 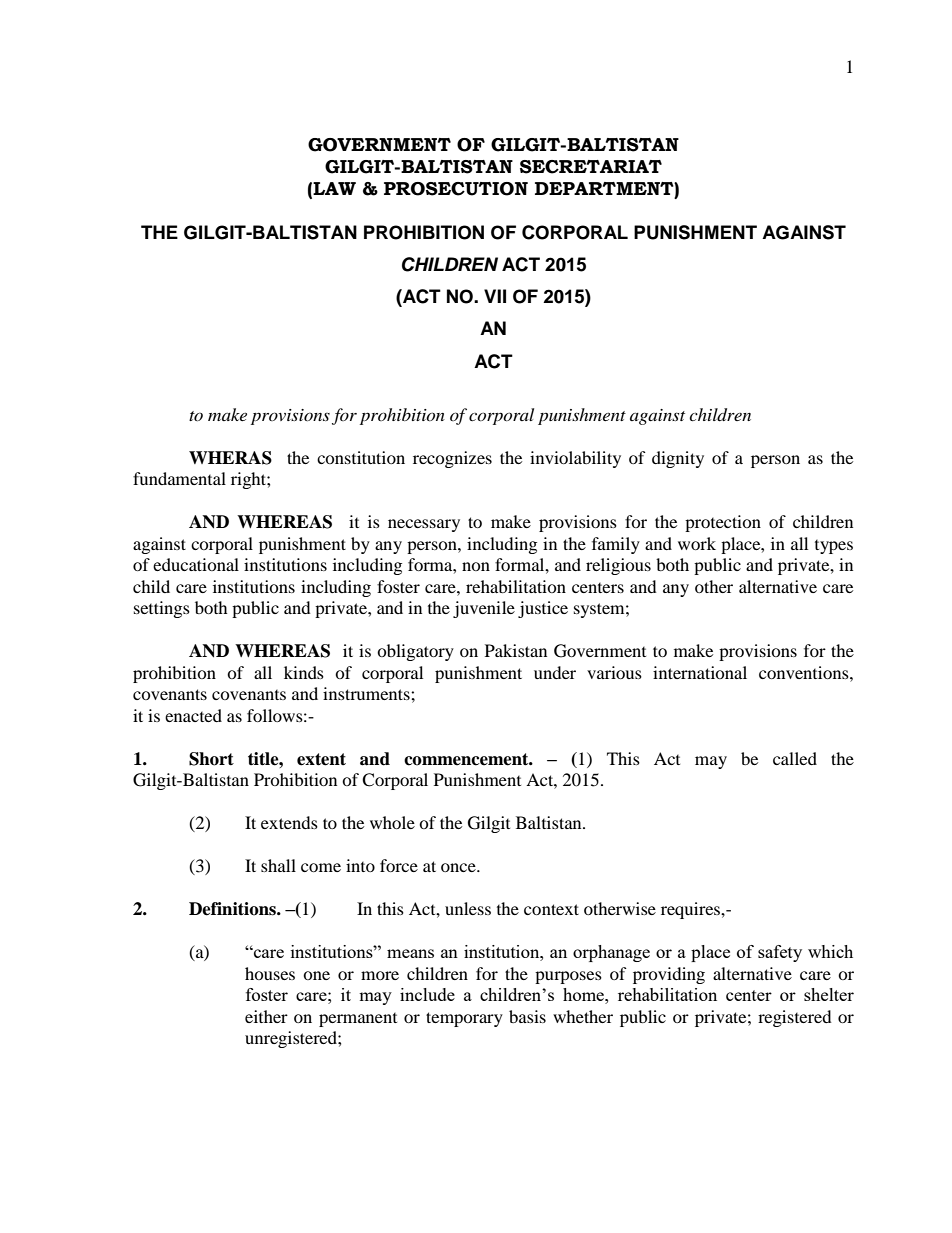 What do you see at coordinates (795, 758) in the image?
I see `called` at bounding box center [795, 758].
